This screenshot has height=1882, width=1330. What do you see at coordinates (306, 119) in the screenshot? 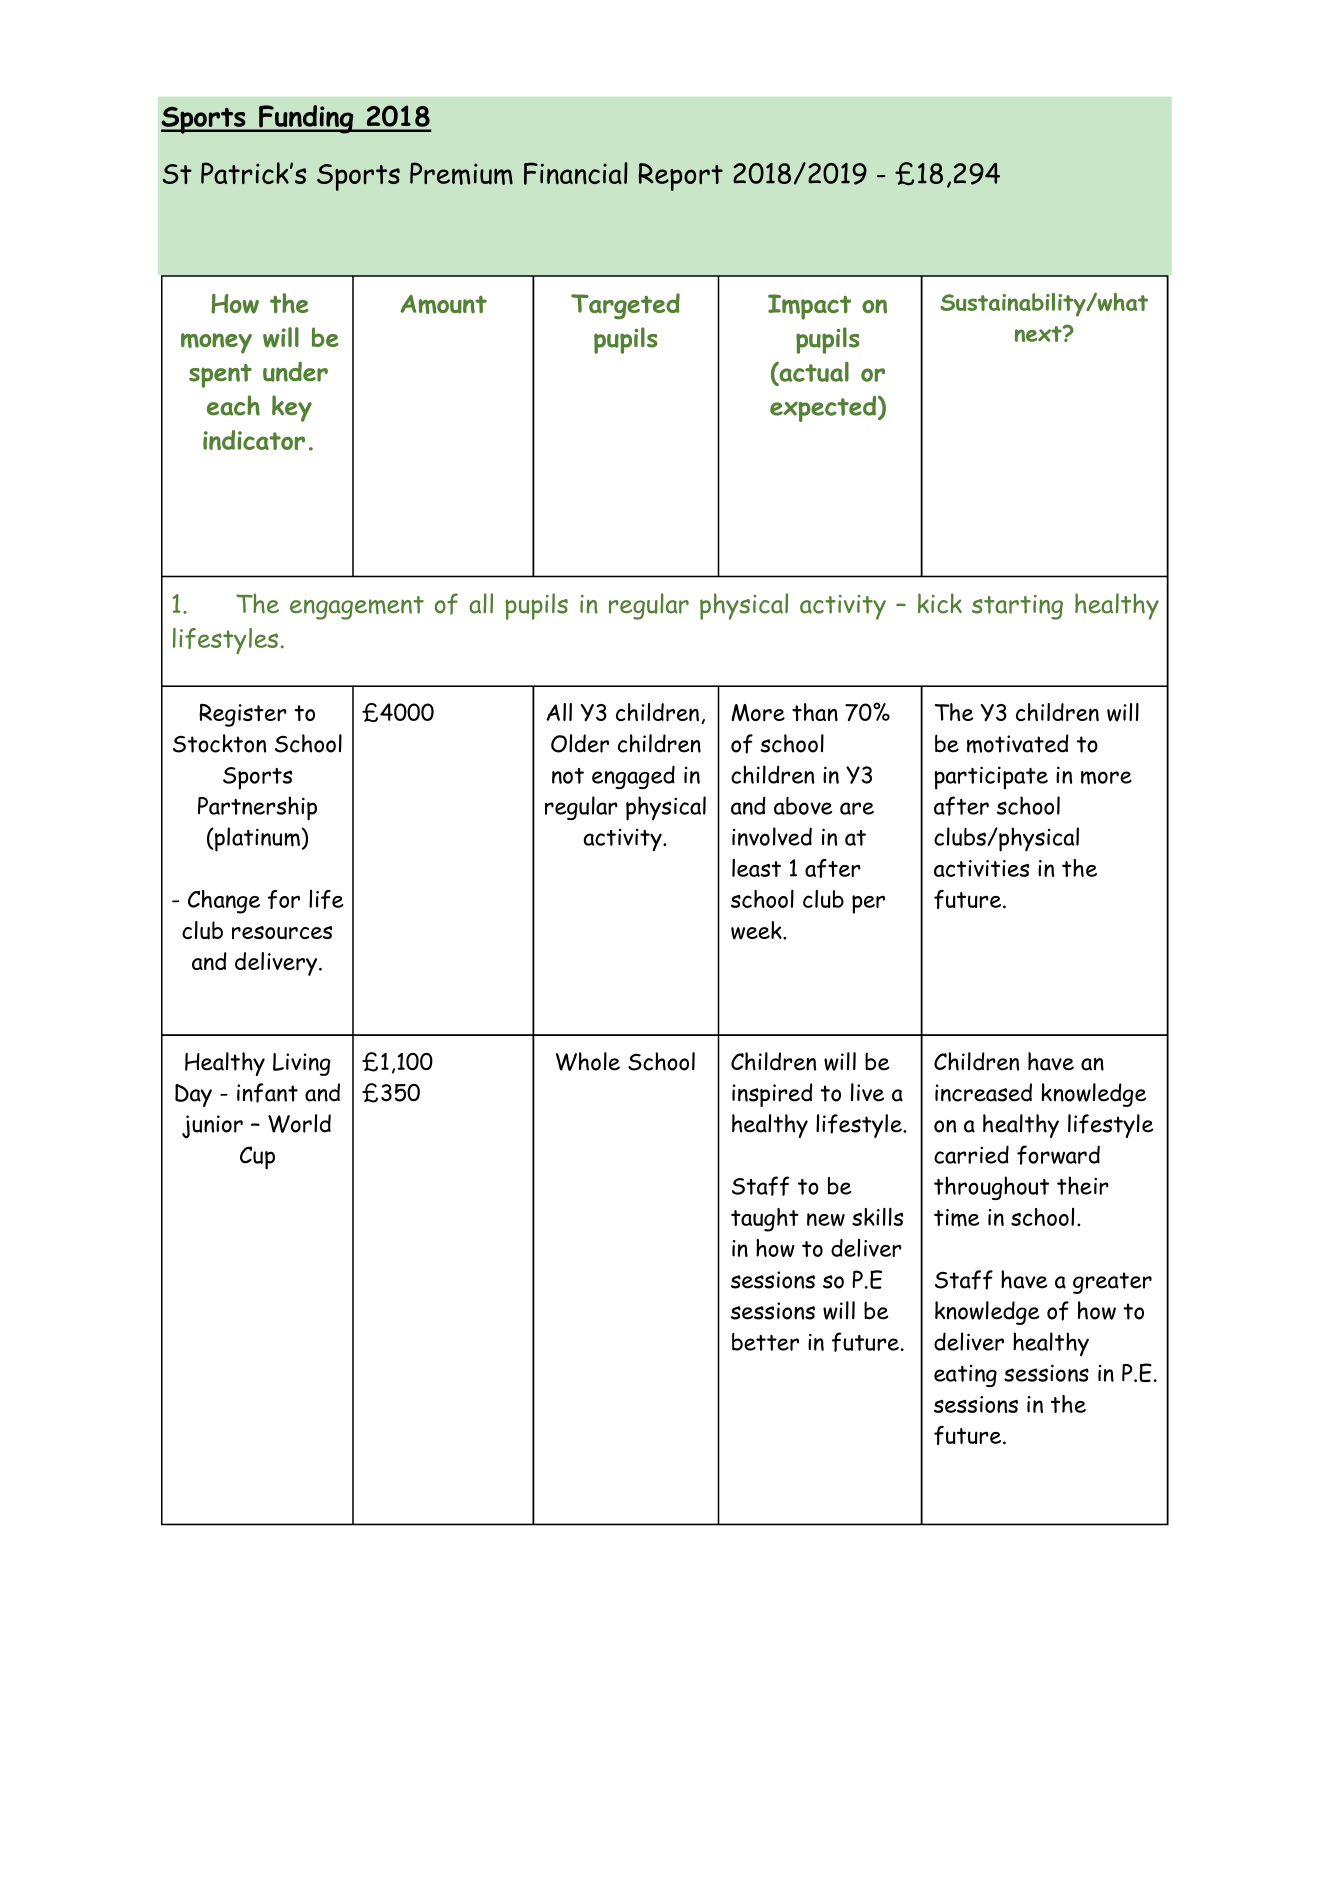
I see `Funding` at bounding box center [306, 119].
